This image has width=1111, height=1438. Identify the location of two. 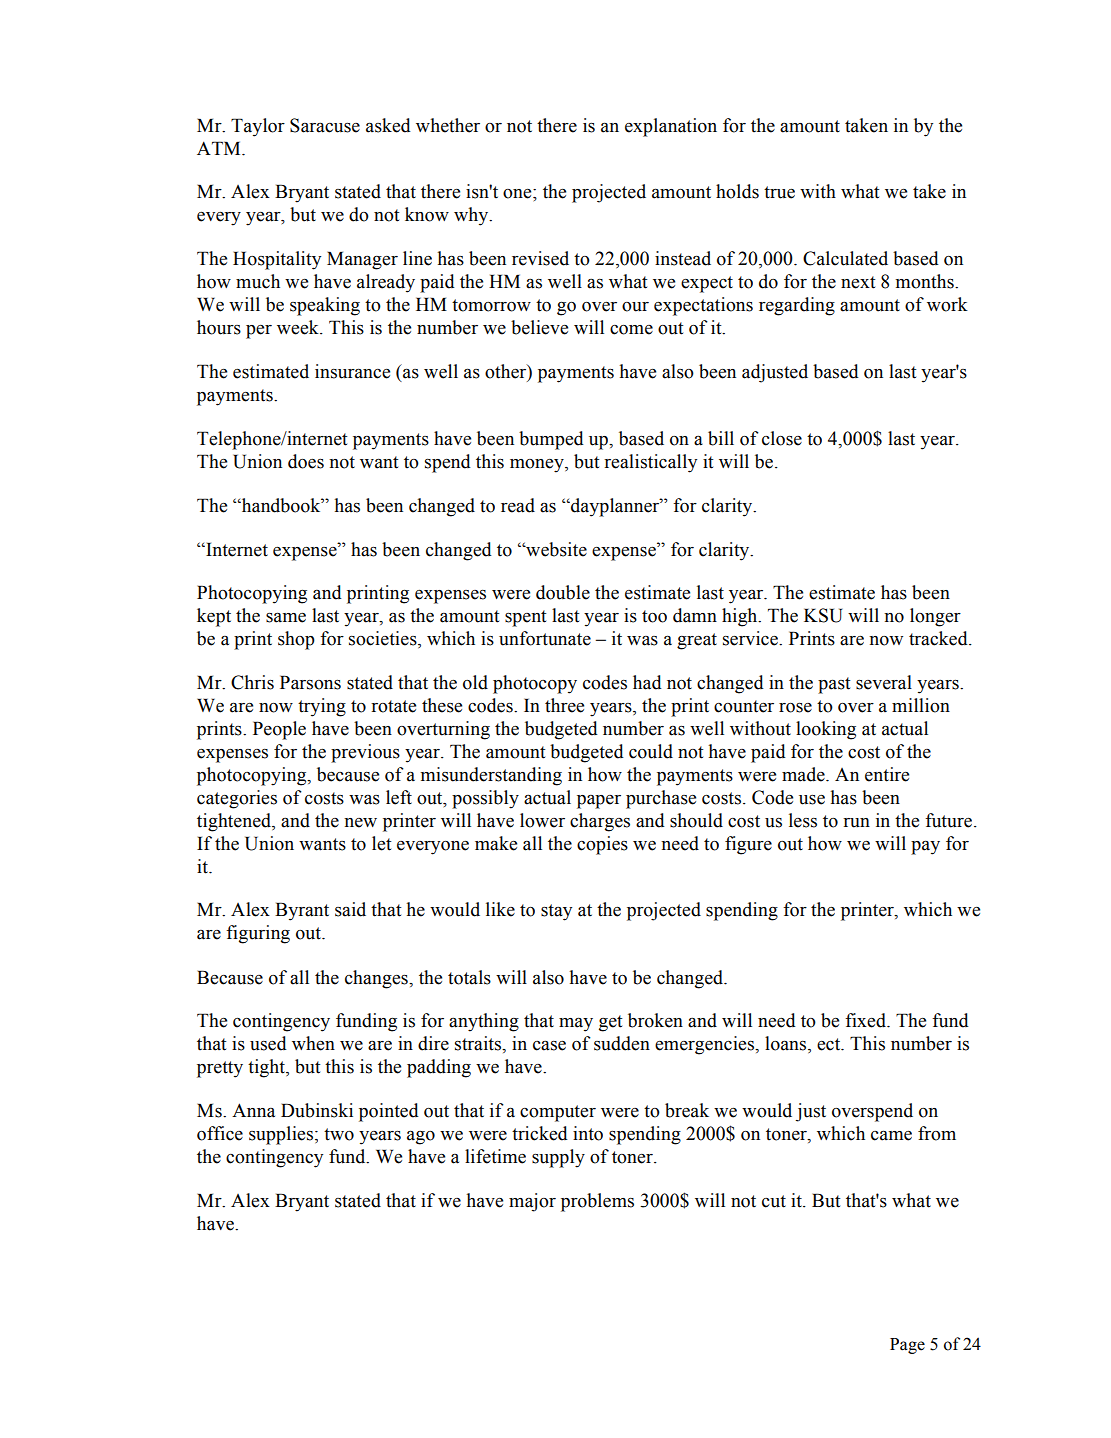
(339, 1134).
